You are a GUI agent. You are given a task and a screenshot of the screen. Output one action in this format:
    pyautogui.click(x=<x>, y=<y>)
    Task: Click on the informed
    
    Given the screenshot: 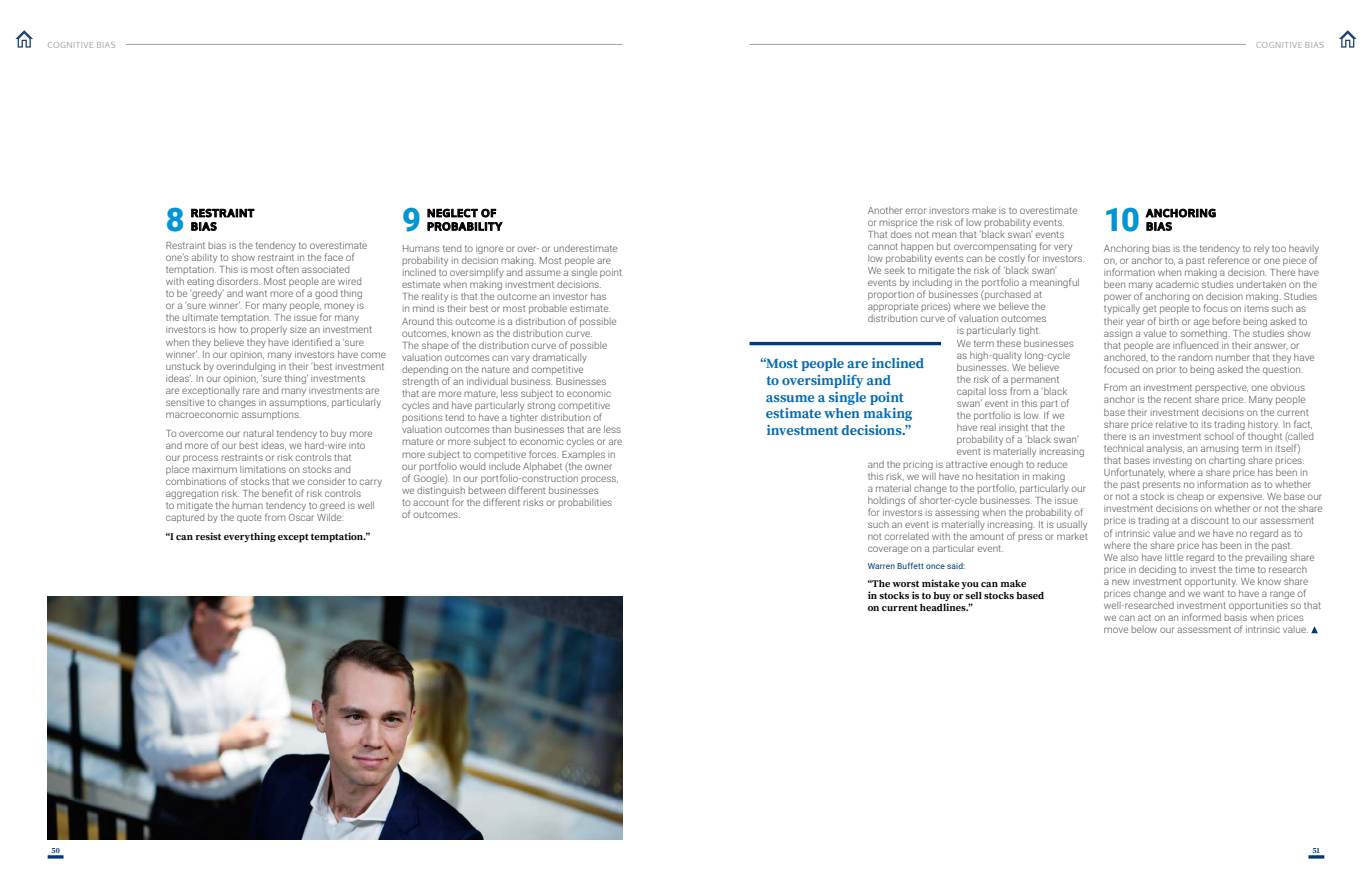 What is the action you would take?
    pyautogui.click(x=1201, y=617)
